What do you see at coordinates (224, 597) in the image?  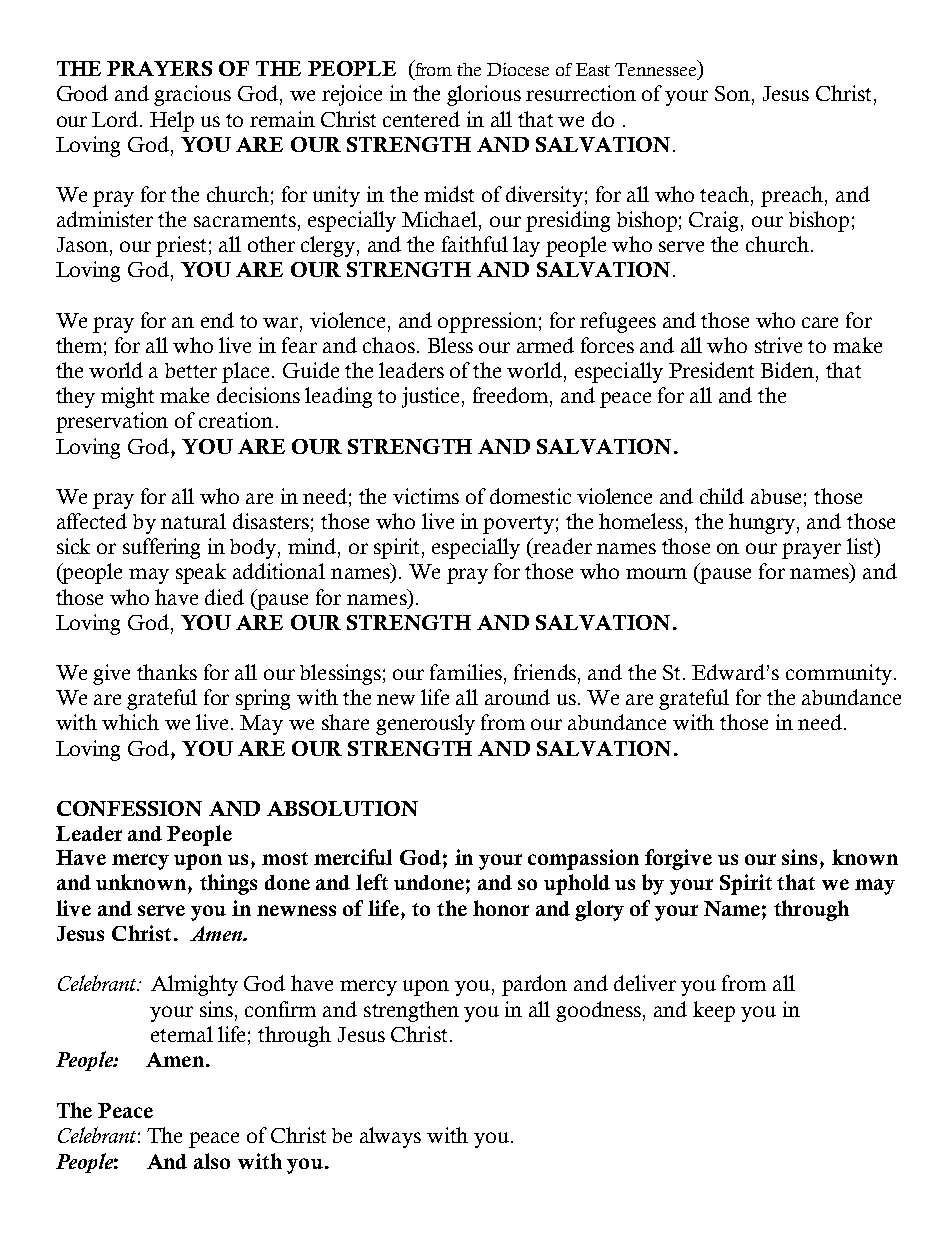 I see `died` at bounding box center [224, 597].
